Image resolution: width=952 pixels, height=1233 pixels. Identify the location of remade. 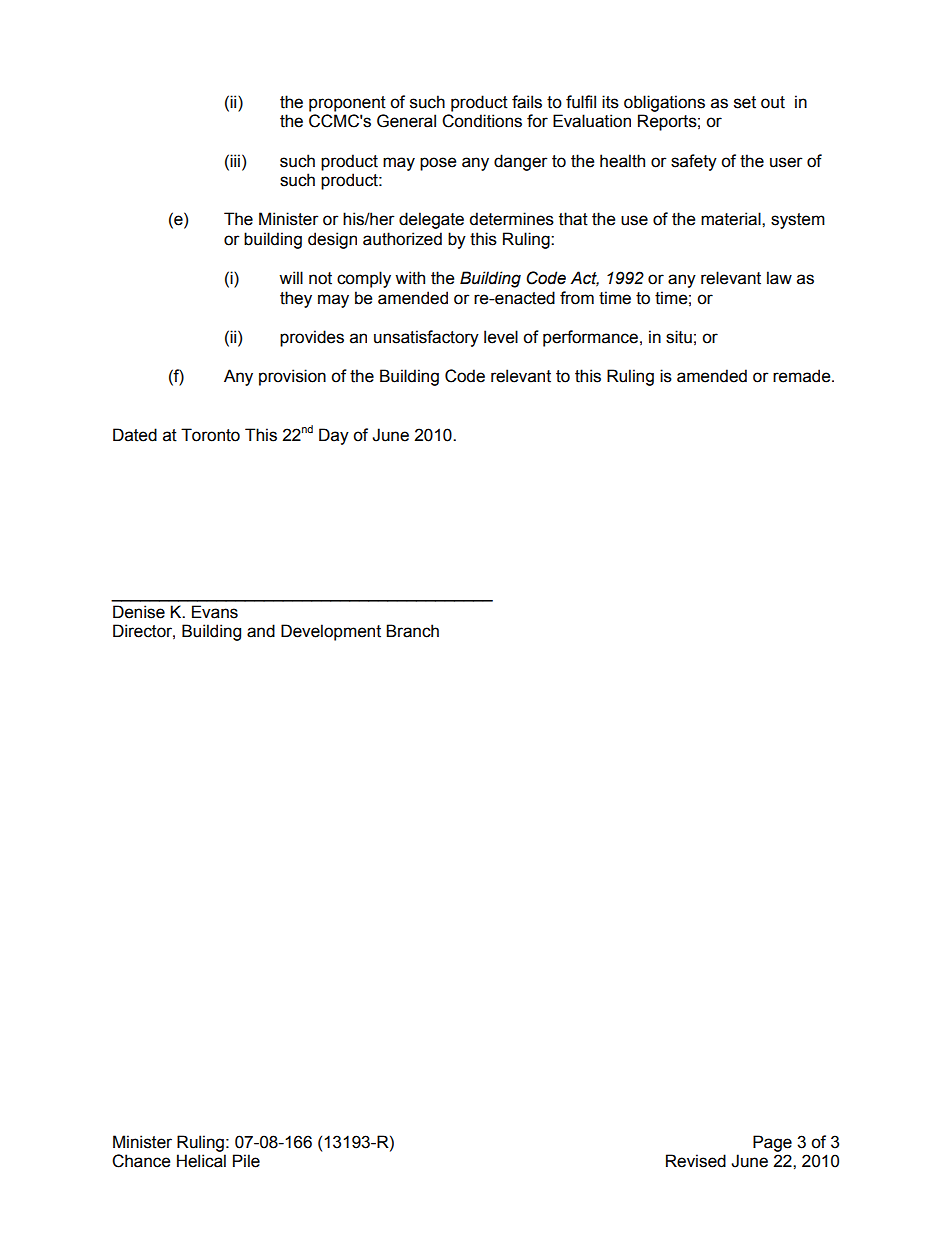
(803, 376).
